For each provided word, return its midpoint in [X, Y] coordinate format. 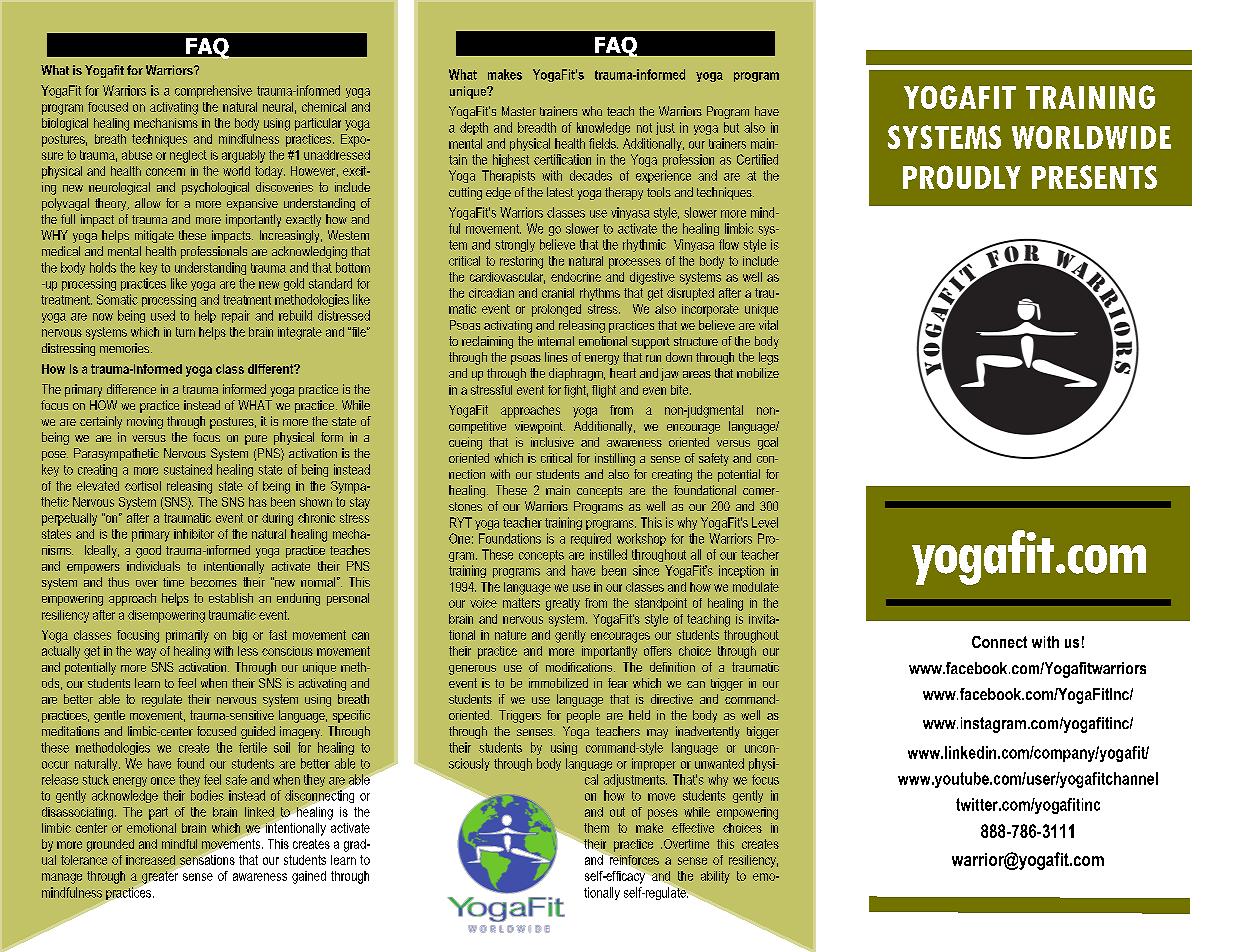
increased [150, 860]
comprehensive [213, 91]
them [596, 828]
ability [715, 877]
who [592, 111]
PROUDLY [962, 177]
